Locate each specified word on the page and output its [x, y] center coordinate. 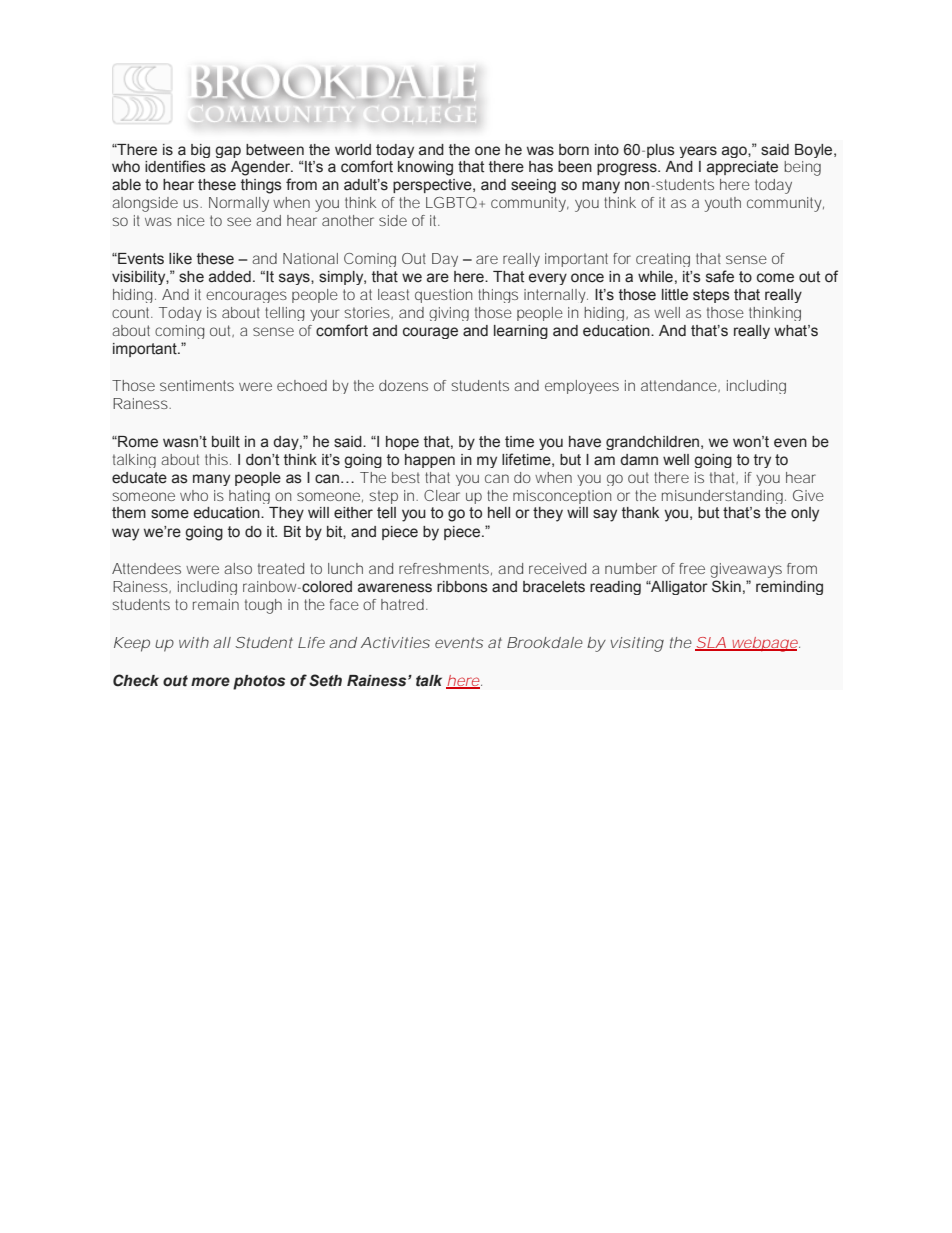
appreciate [742, 168]
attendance [680, 386]
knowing [425, 168]
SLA [711, 643]
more [210, 682]
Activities [395, 642]
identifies [175, 166]
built [226, 442]
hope [402, 443]
